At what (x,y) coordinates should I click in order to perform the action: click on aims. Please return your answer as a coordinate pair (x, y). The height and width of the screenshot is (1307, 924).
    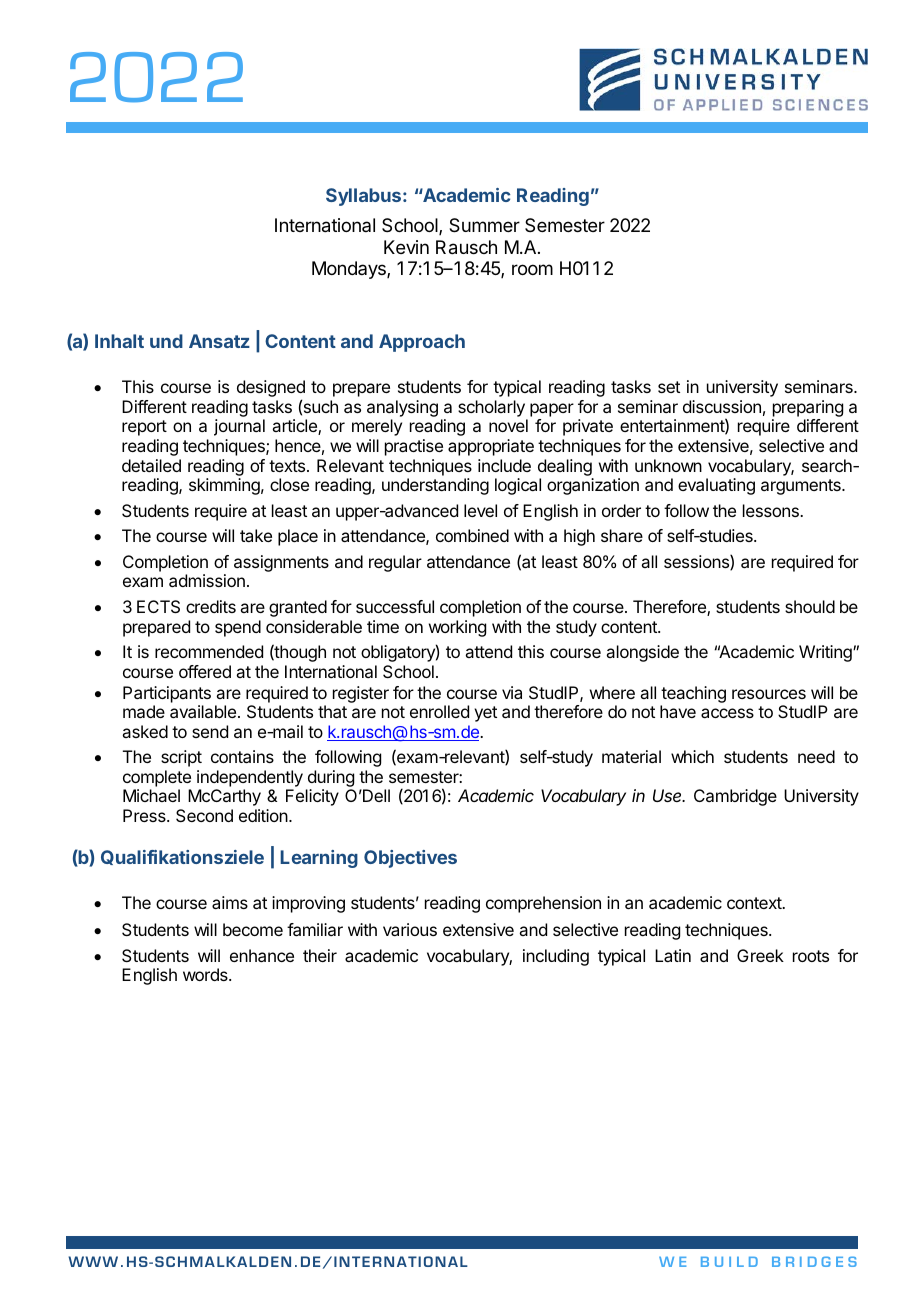
    Looking at the image, I should click on (230, 902).
